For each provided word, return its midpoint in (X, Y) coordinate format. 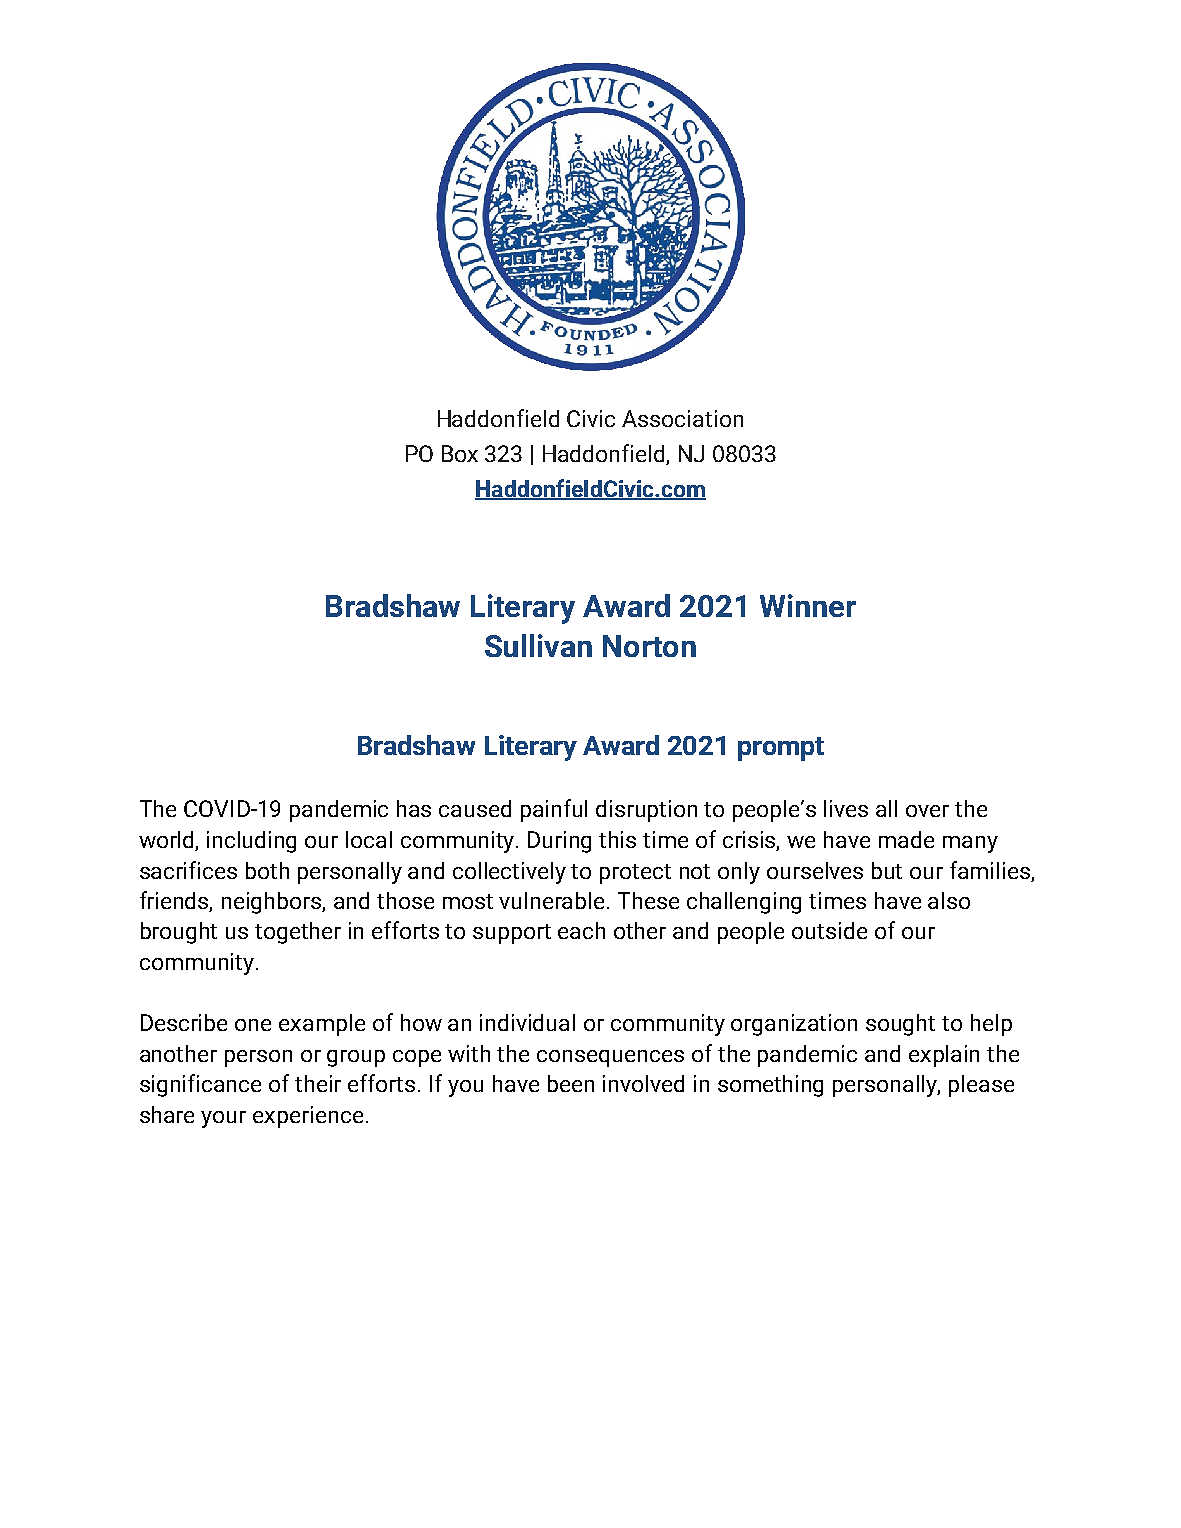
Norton (649, 646)
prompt (781, 749)
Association (682, 418)
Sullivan (538, 645)
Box (460, 453)
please (981, 1086)
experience (308, 1117)
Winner (808, 605)
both (267, 870)
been (571, 1083)
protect (635, 874)
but (887, 870)
